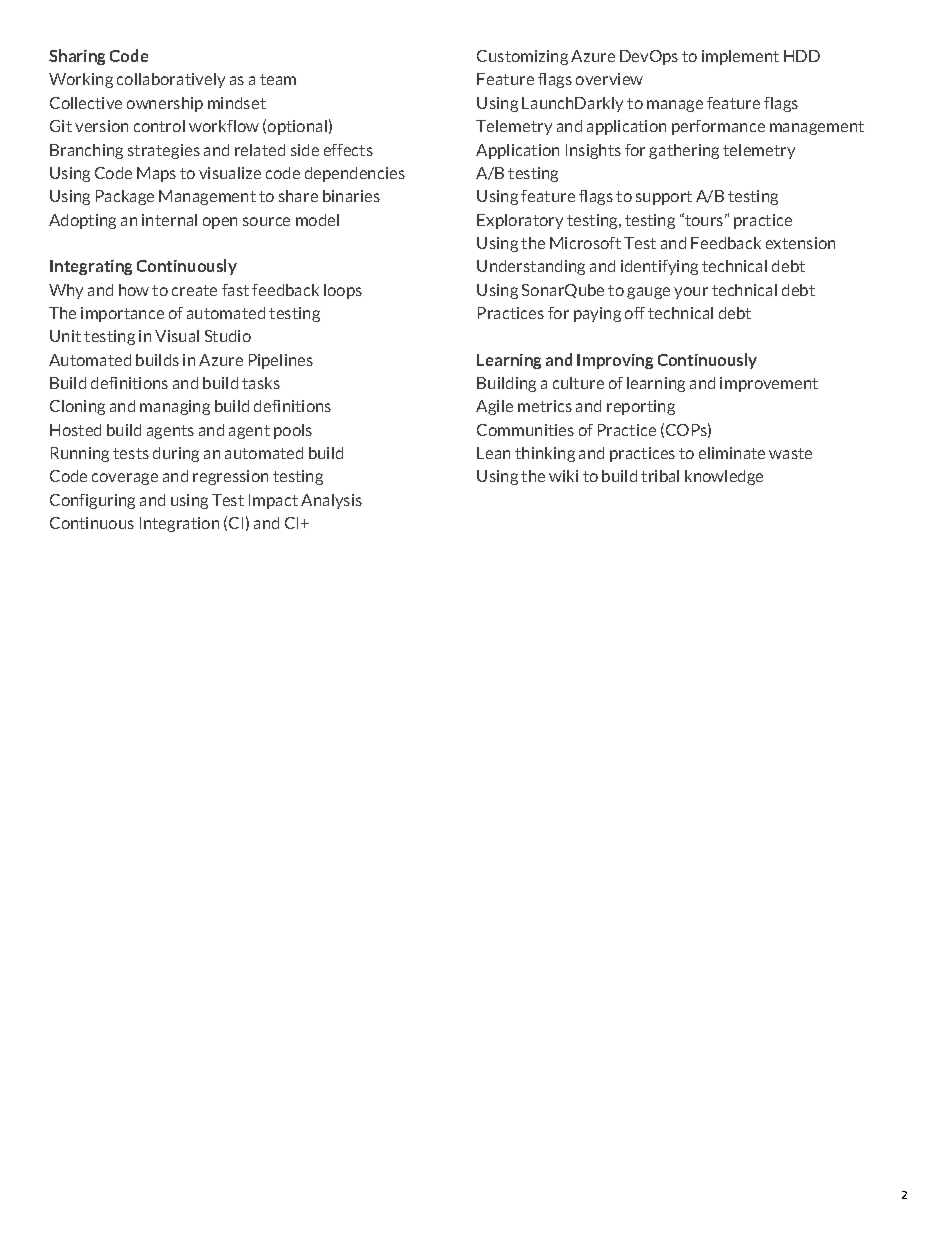 The width and height of the screenshot is (952, 1233). What do you see at coordinates (691, 293) in the screenshot?
I see `your` at bounding box center [691, 293].
